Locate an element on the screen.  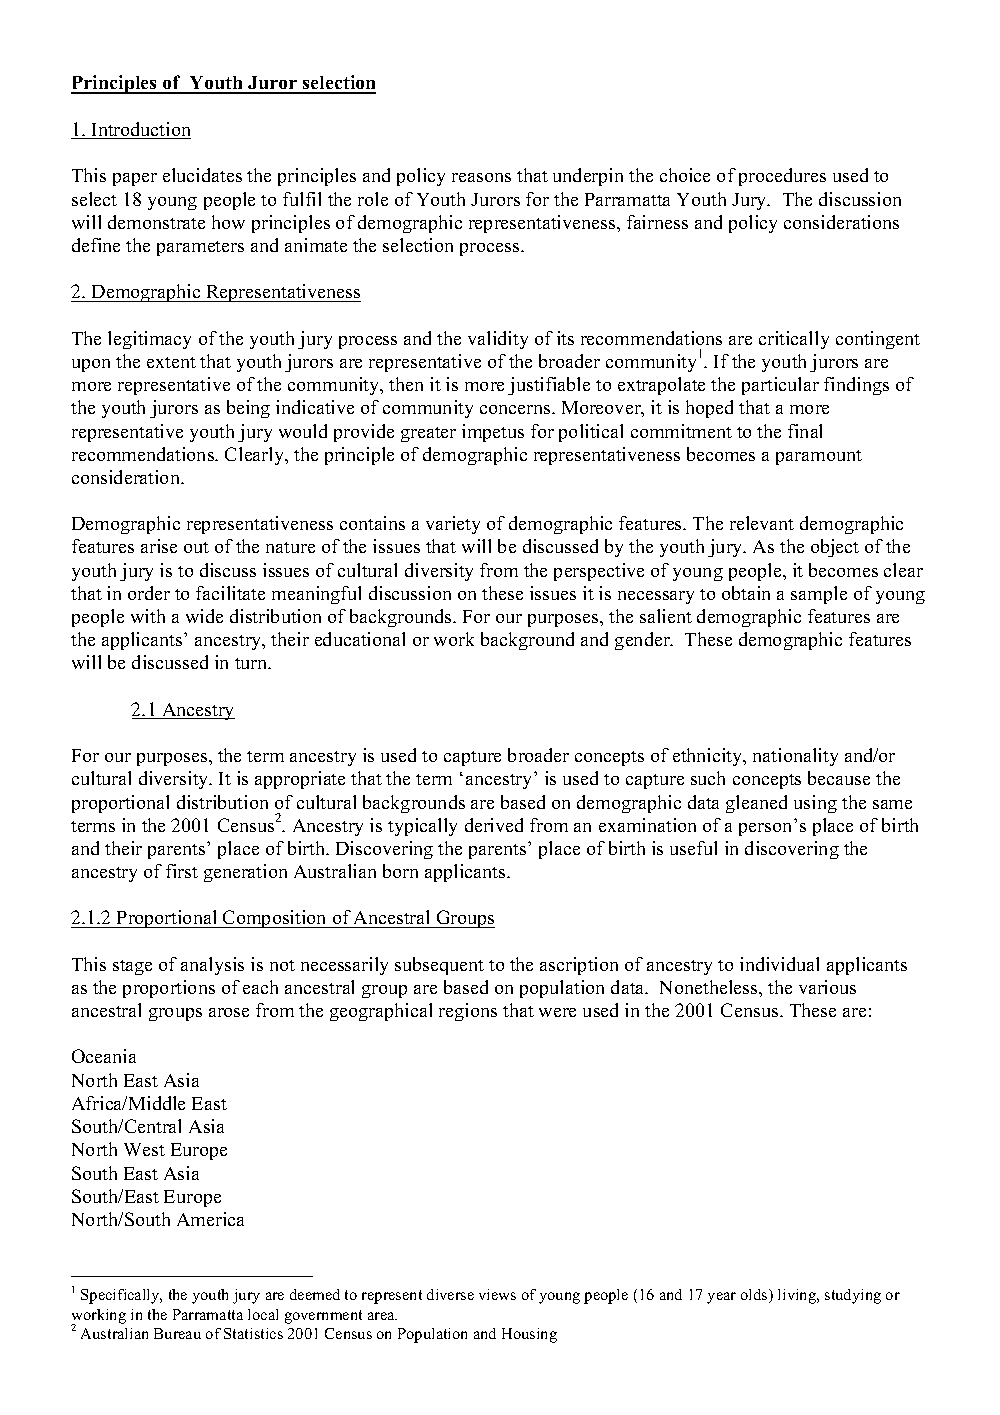
Bureau is located at coordinates (177, 1333).
